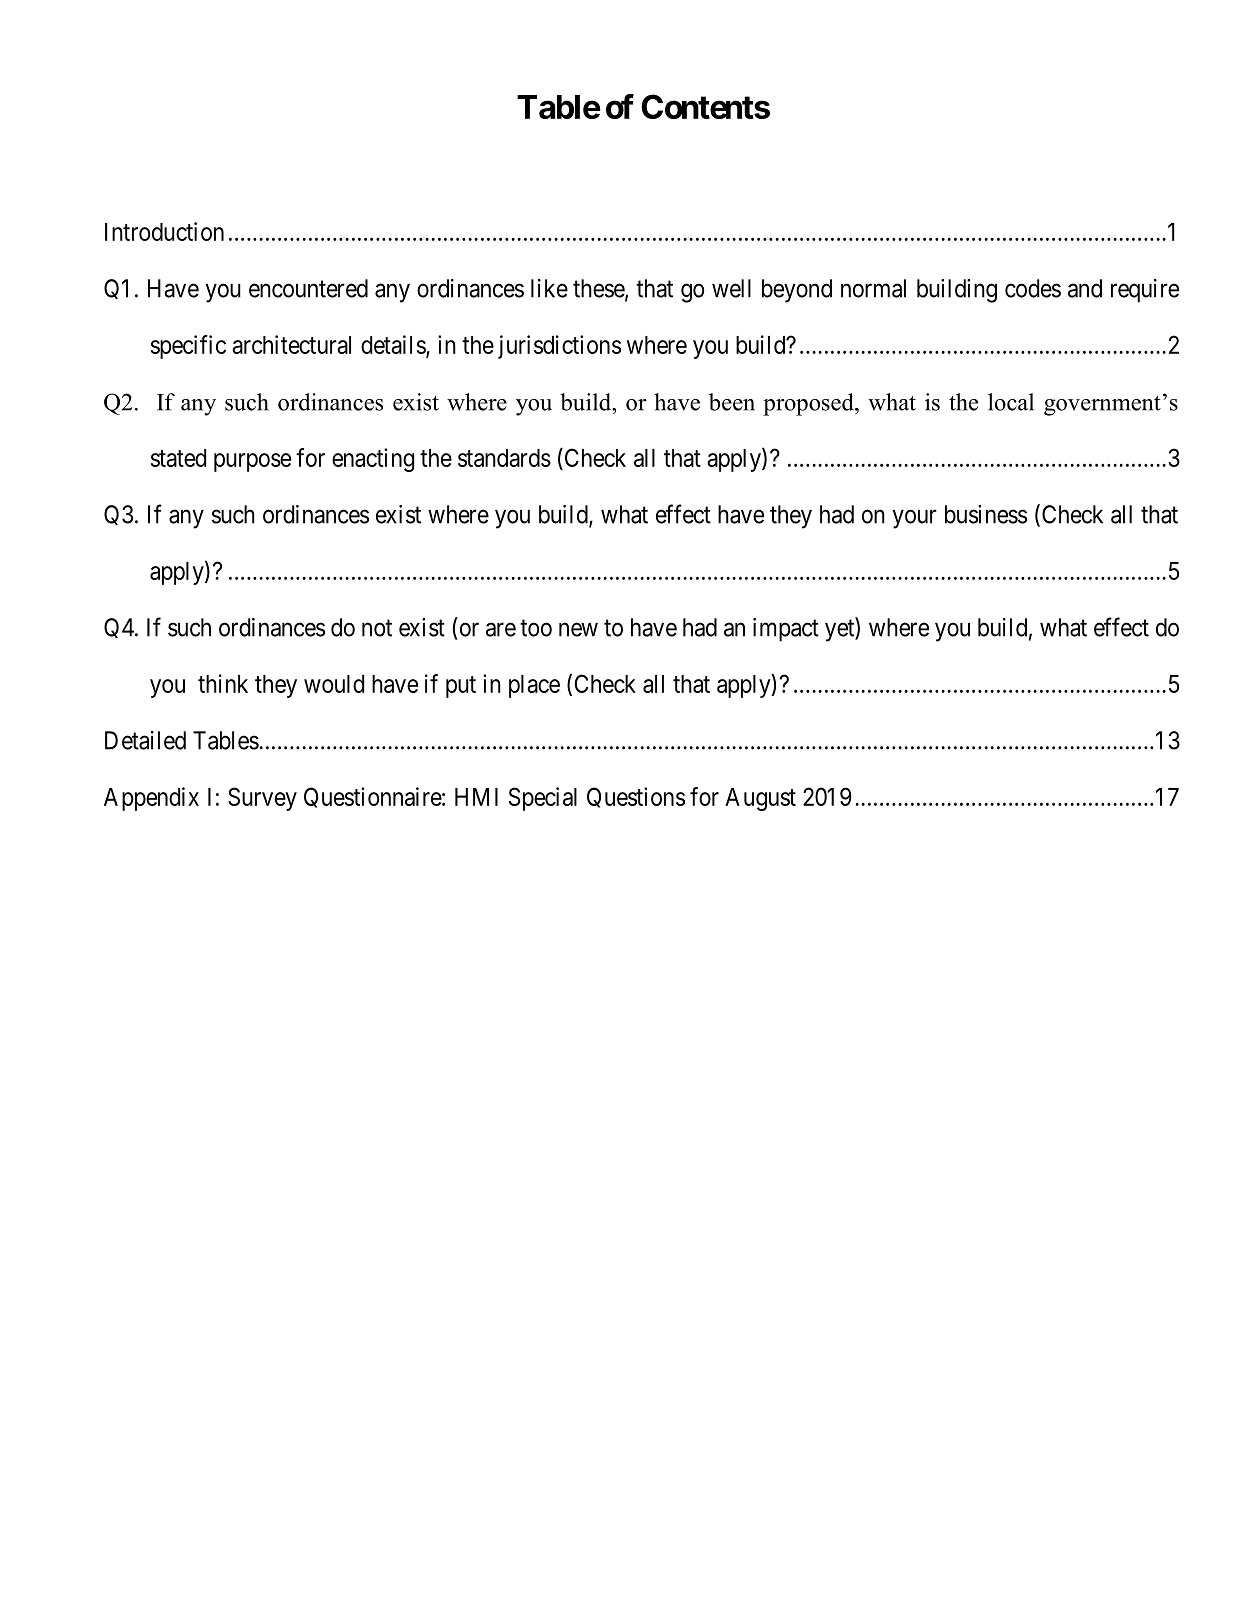 This image has width=1253, height=1621. Describe the element at coordinates (252, 462) in the image. I see `purpose` at that location.
